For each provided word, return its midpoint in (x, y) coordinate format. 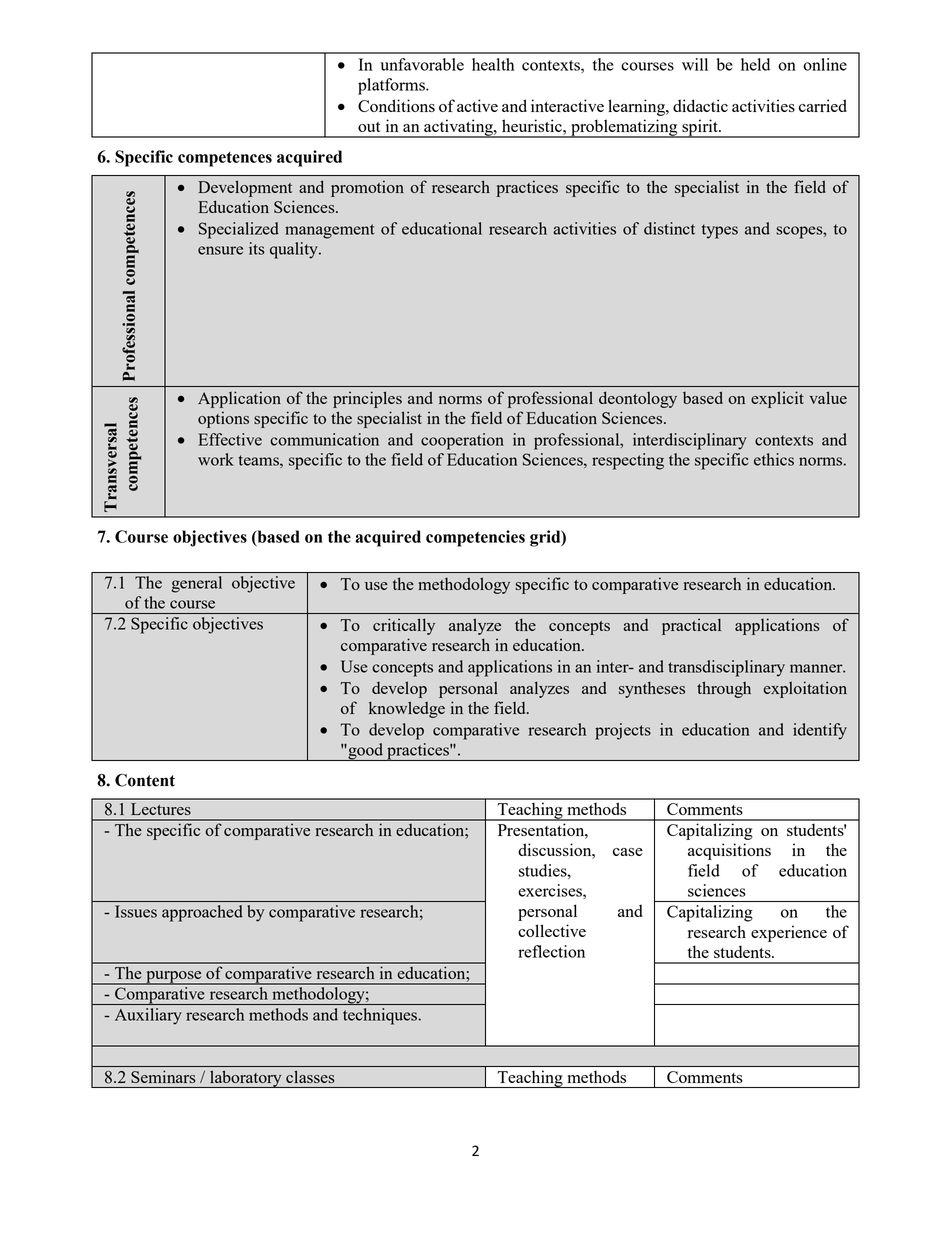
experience (789, 933)
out (369, 127)
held (755, 64)
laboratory (246, 1079)
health (493, 64)
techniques (381, 1016)
